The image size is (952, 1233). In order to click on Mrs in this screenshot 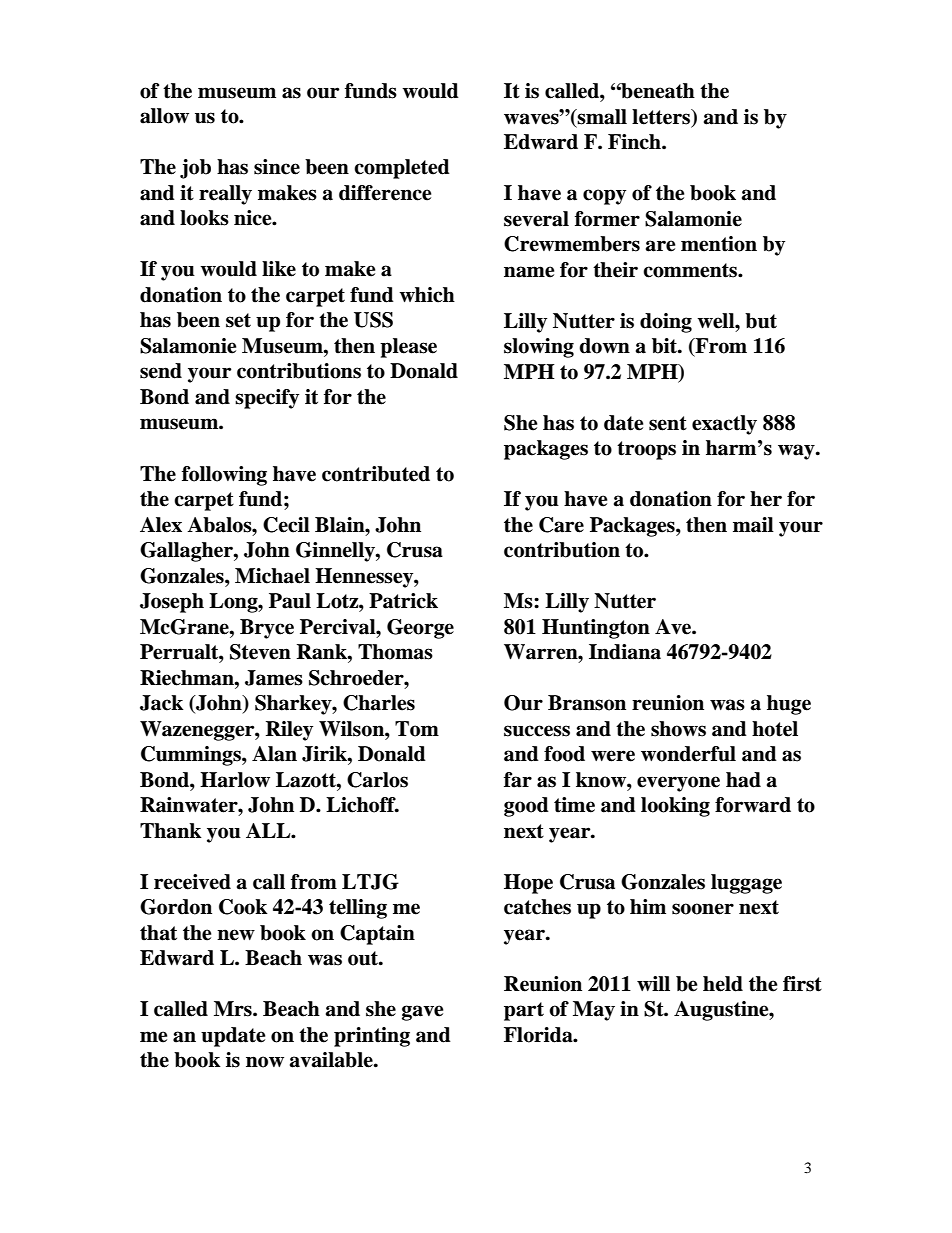, I will do `click(234, 1009)`.
